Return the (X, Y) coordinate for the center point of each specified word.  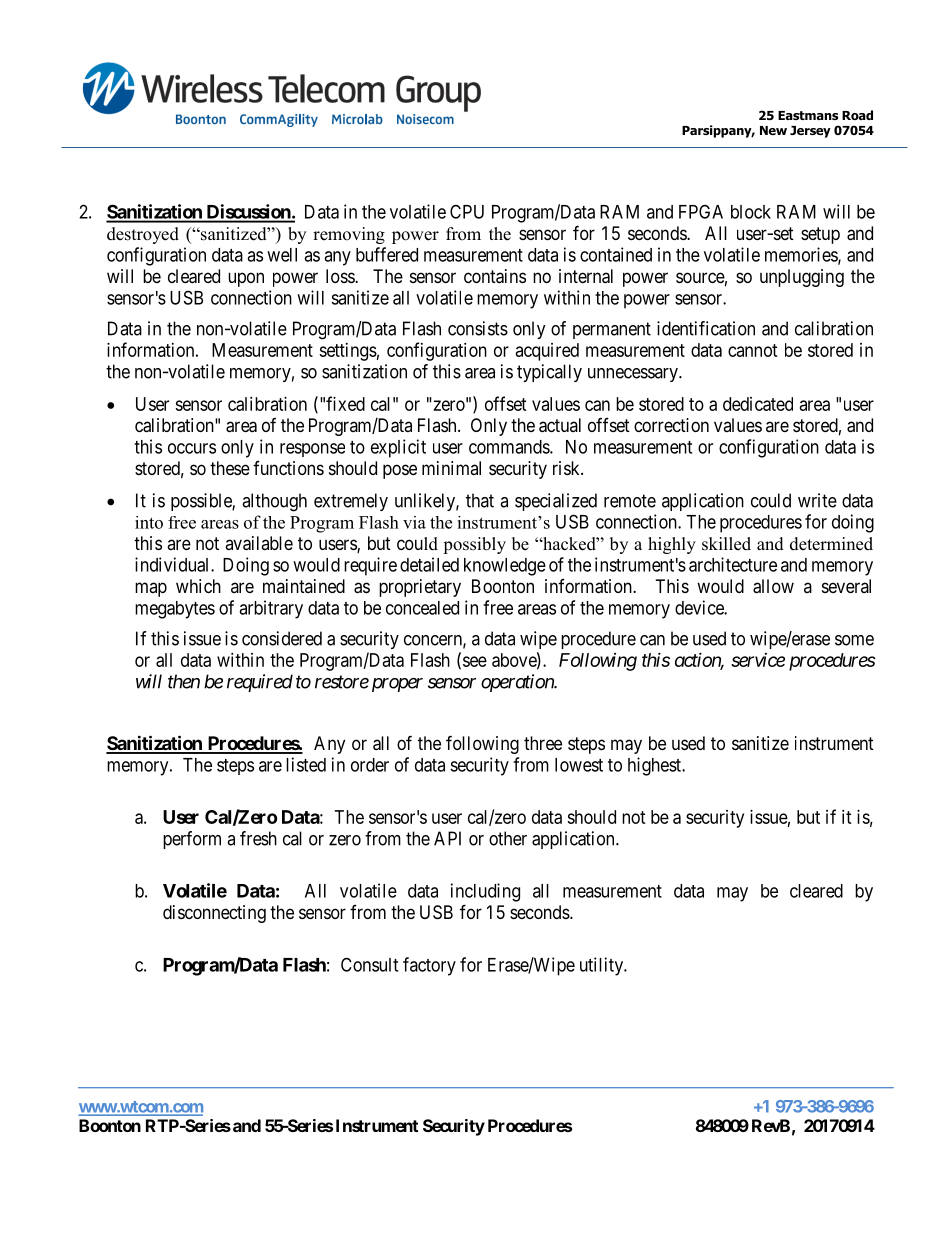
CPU (467, 211)
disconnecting (214, 914)
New (773, 130)
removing (349, 235)
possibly (474, 545)
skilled (726, 544)
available (259, 543)
